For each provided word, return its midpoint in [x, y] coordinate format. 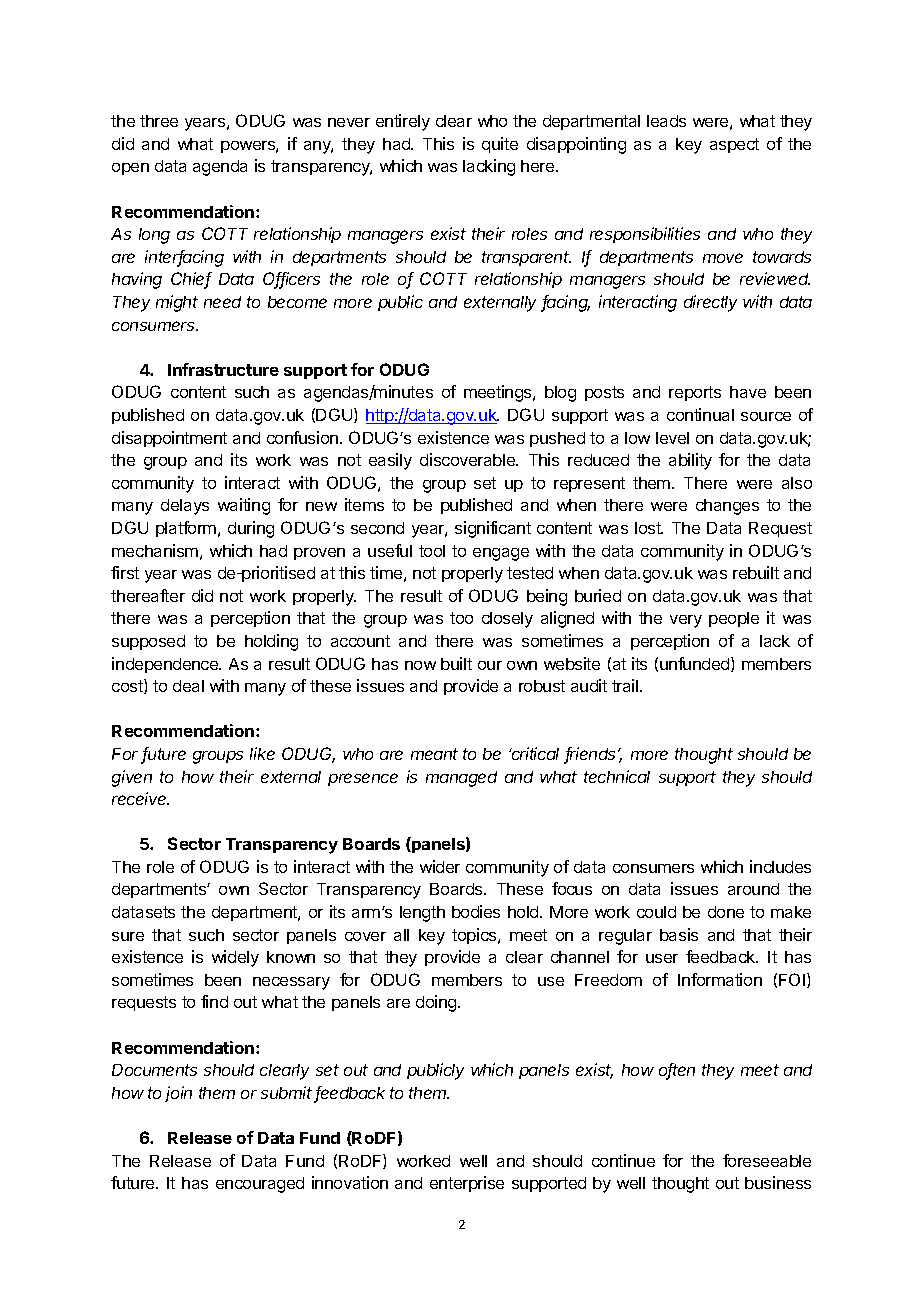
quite [500, 145]
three [159, 121]
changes [727, 507]
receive [140, 798]
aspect [734, 145]
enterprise [467, 1184]
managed [461, 779]
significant [493, 529]
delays [185, 507]
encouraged [260, 1185]
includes [780, 866]
